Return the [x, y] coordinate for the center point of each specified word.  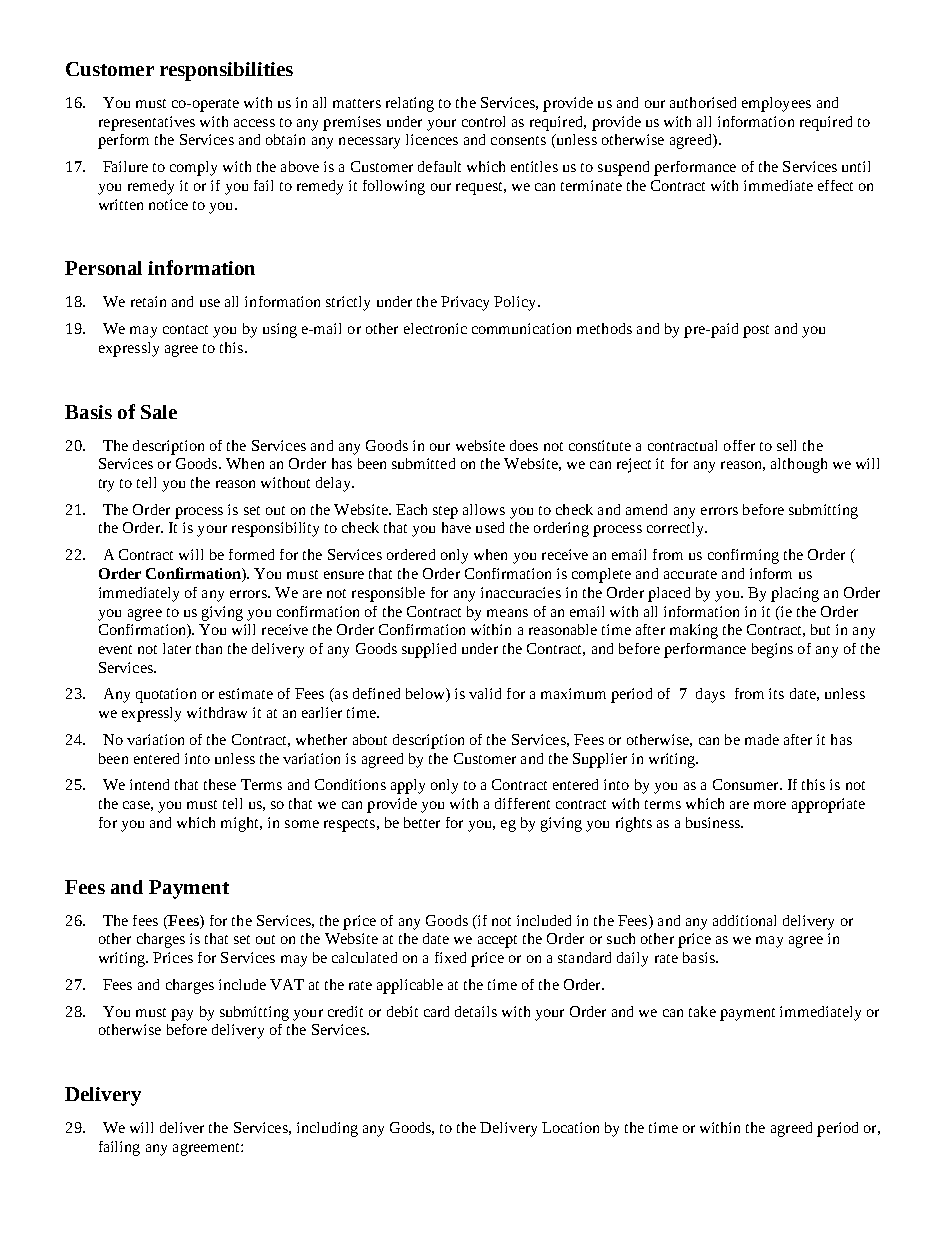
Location [570, 1127]
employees [776, 104]
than [209, 648]
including [327, 1129]
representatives [147, 123]
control [483, 121]
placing [795, 594]
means [507, 613]
